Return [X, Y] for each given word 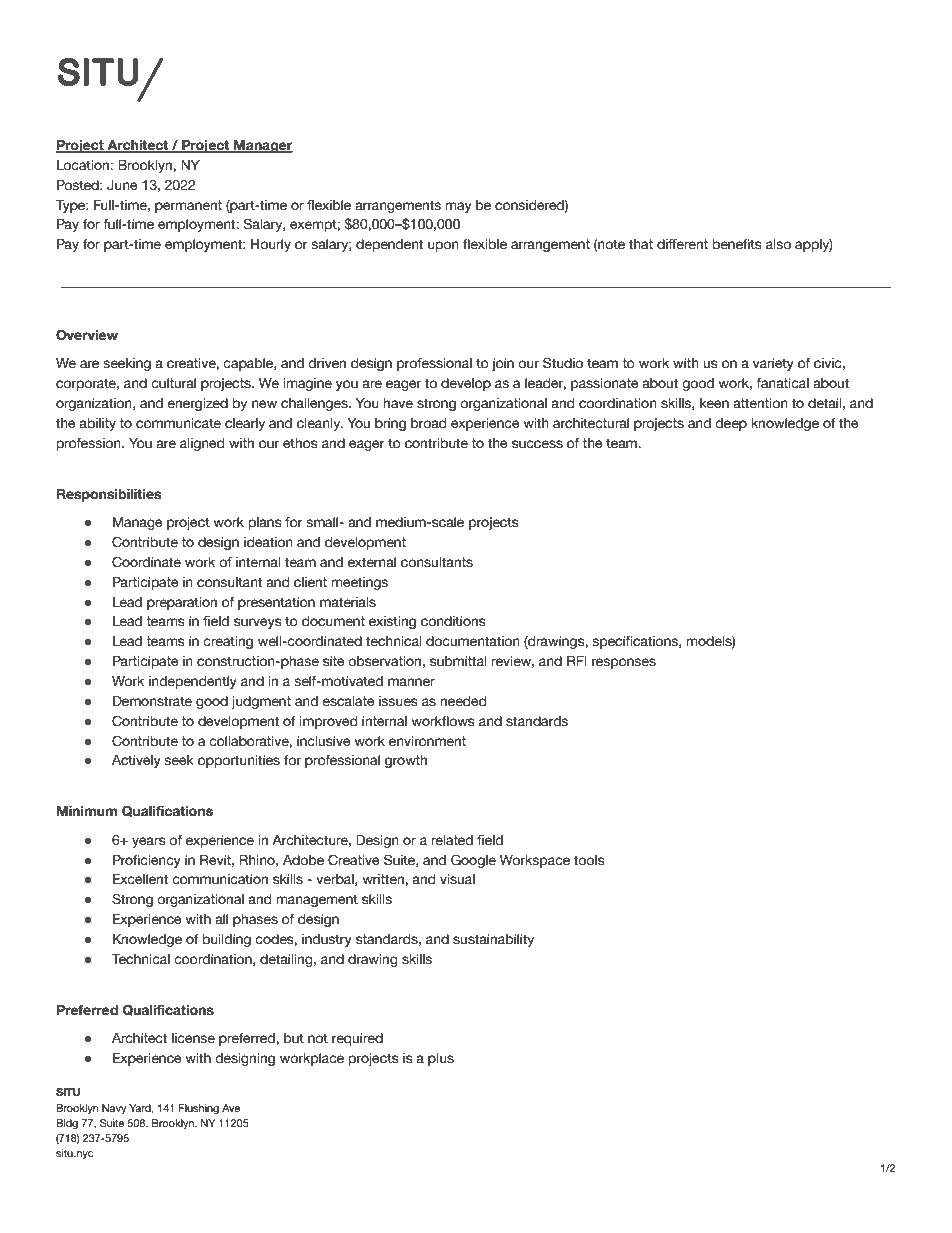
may [458, 207]
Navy [114, 1109]
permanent [188, 206]
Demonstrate [152, 701]
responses [624, 663]
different [682, 244]
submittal [458, 661]
